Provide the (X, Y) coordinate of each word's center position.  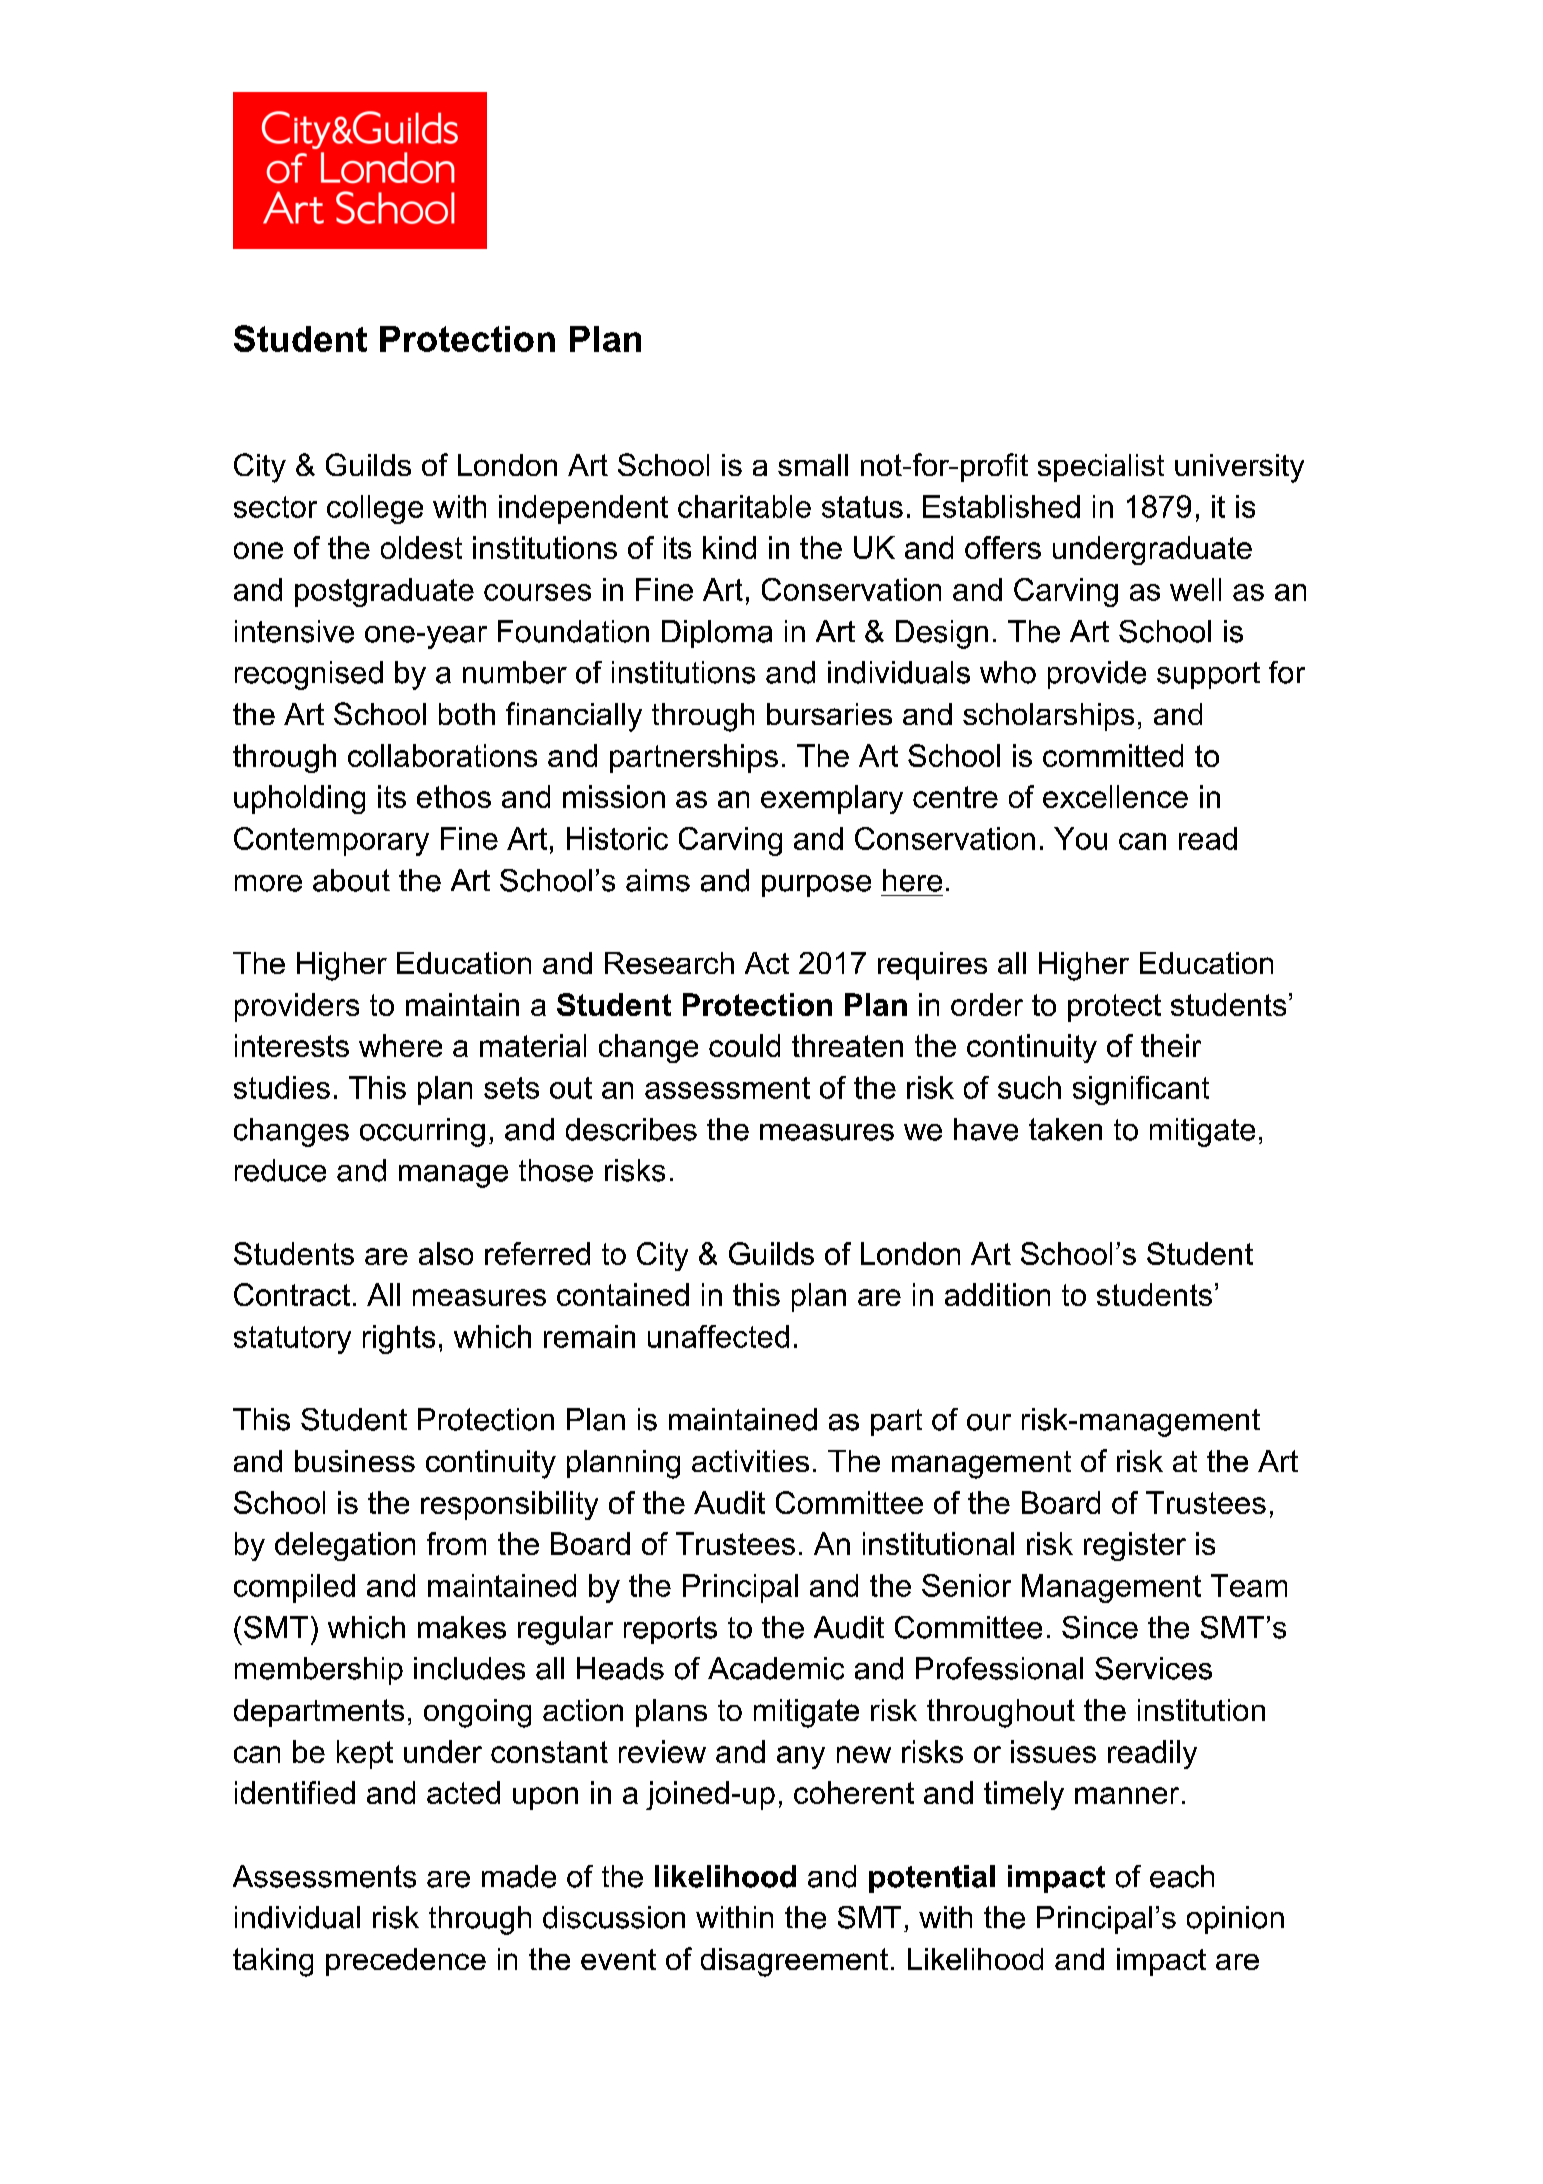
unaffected (718, 1336)
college (375, 509)
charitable (744, 506)
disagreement (794, 1962)
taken (1065, 1129)
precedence (406, 1962)
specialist (1101, 468)
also (446, 1253)
